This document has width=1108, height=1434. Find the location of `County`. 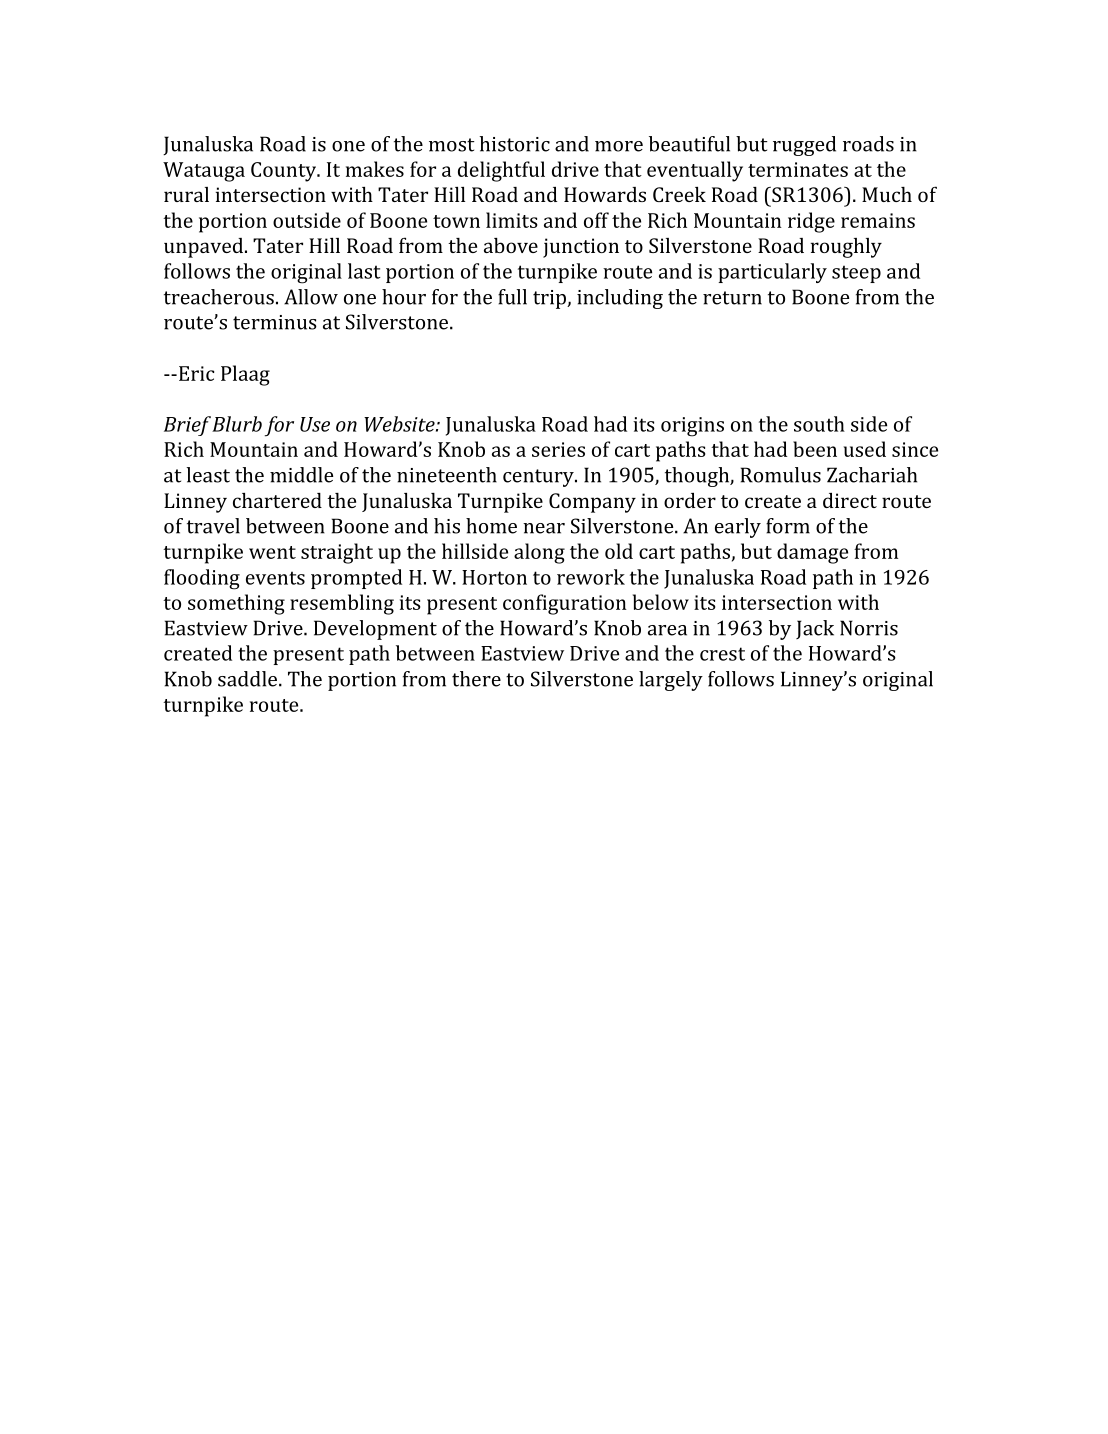

County is located at coordinates (285, 172).
